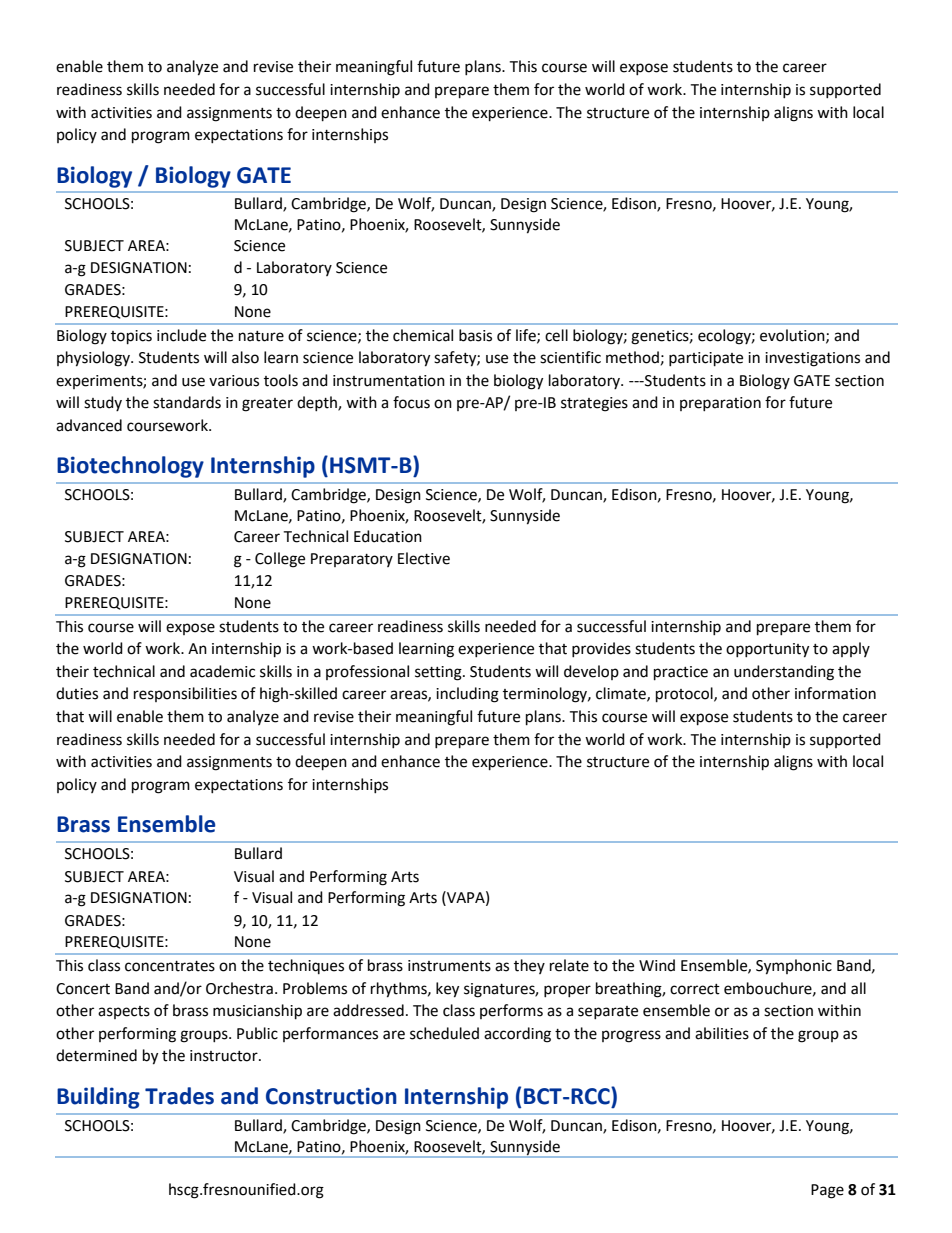 This image has width=952, height=1233. I want to click on College, so click(280, 560).
